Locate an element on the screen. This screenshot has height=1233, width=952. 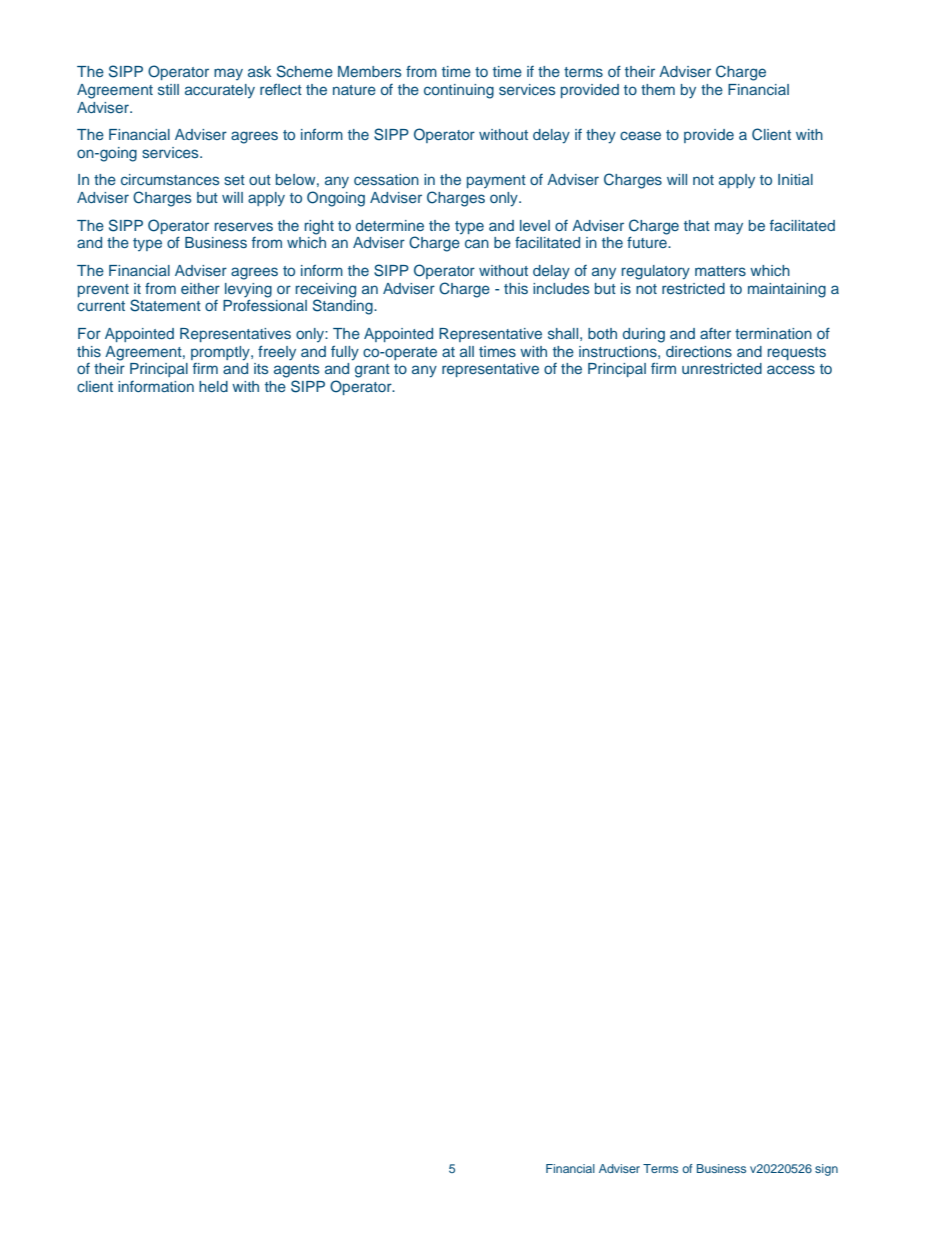
grant is located at coordinates (372, 371).
